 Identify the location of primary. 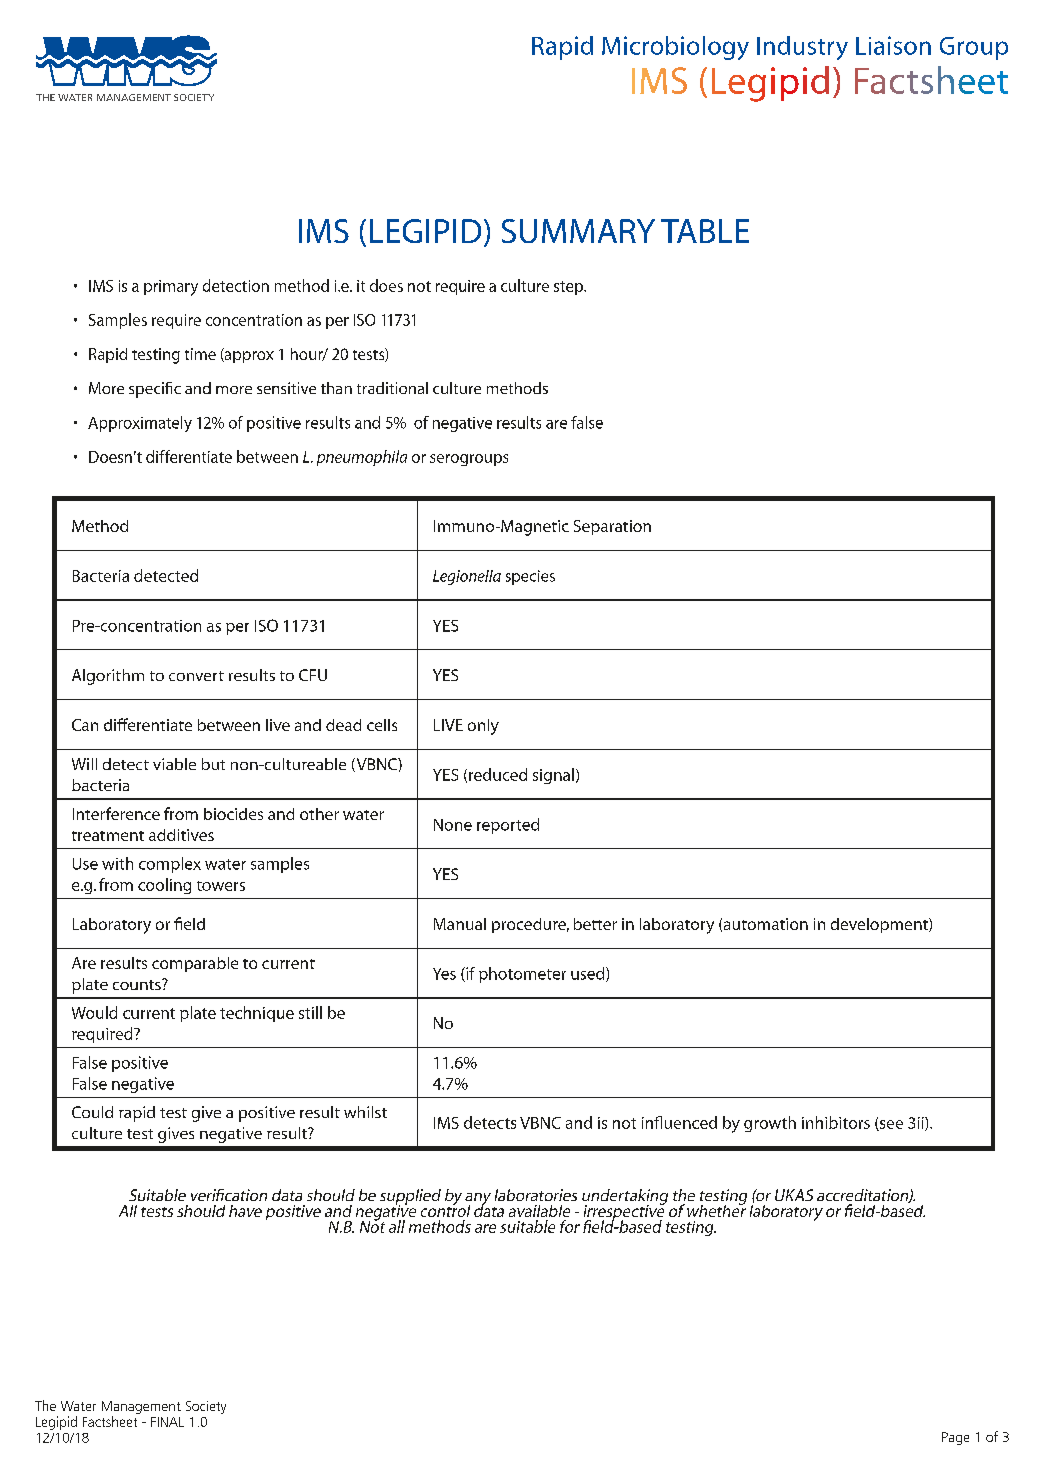
(171, 288).
